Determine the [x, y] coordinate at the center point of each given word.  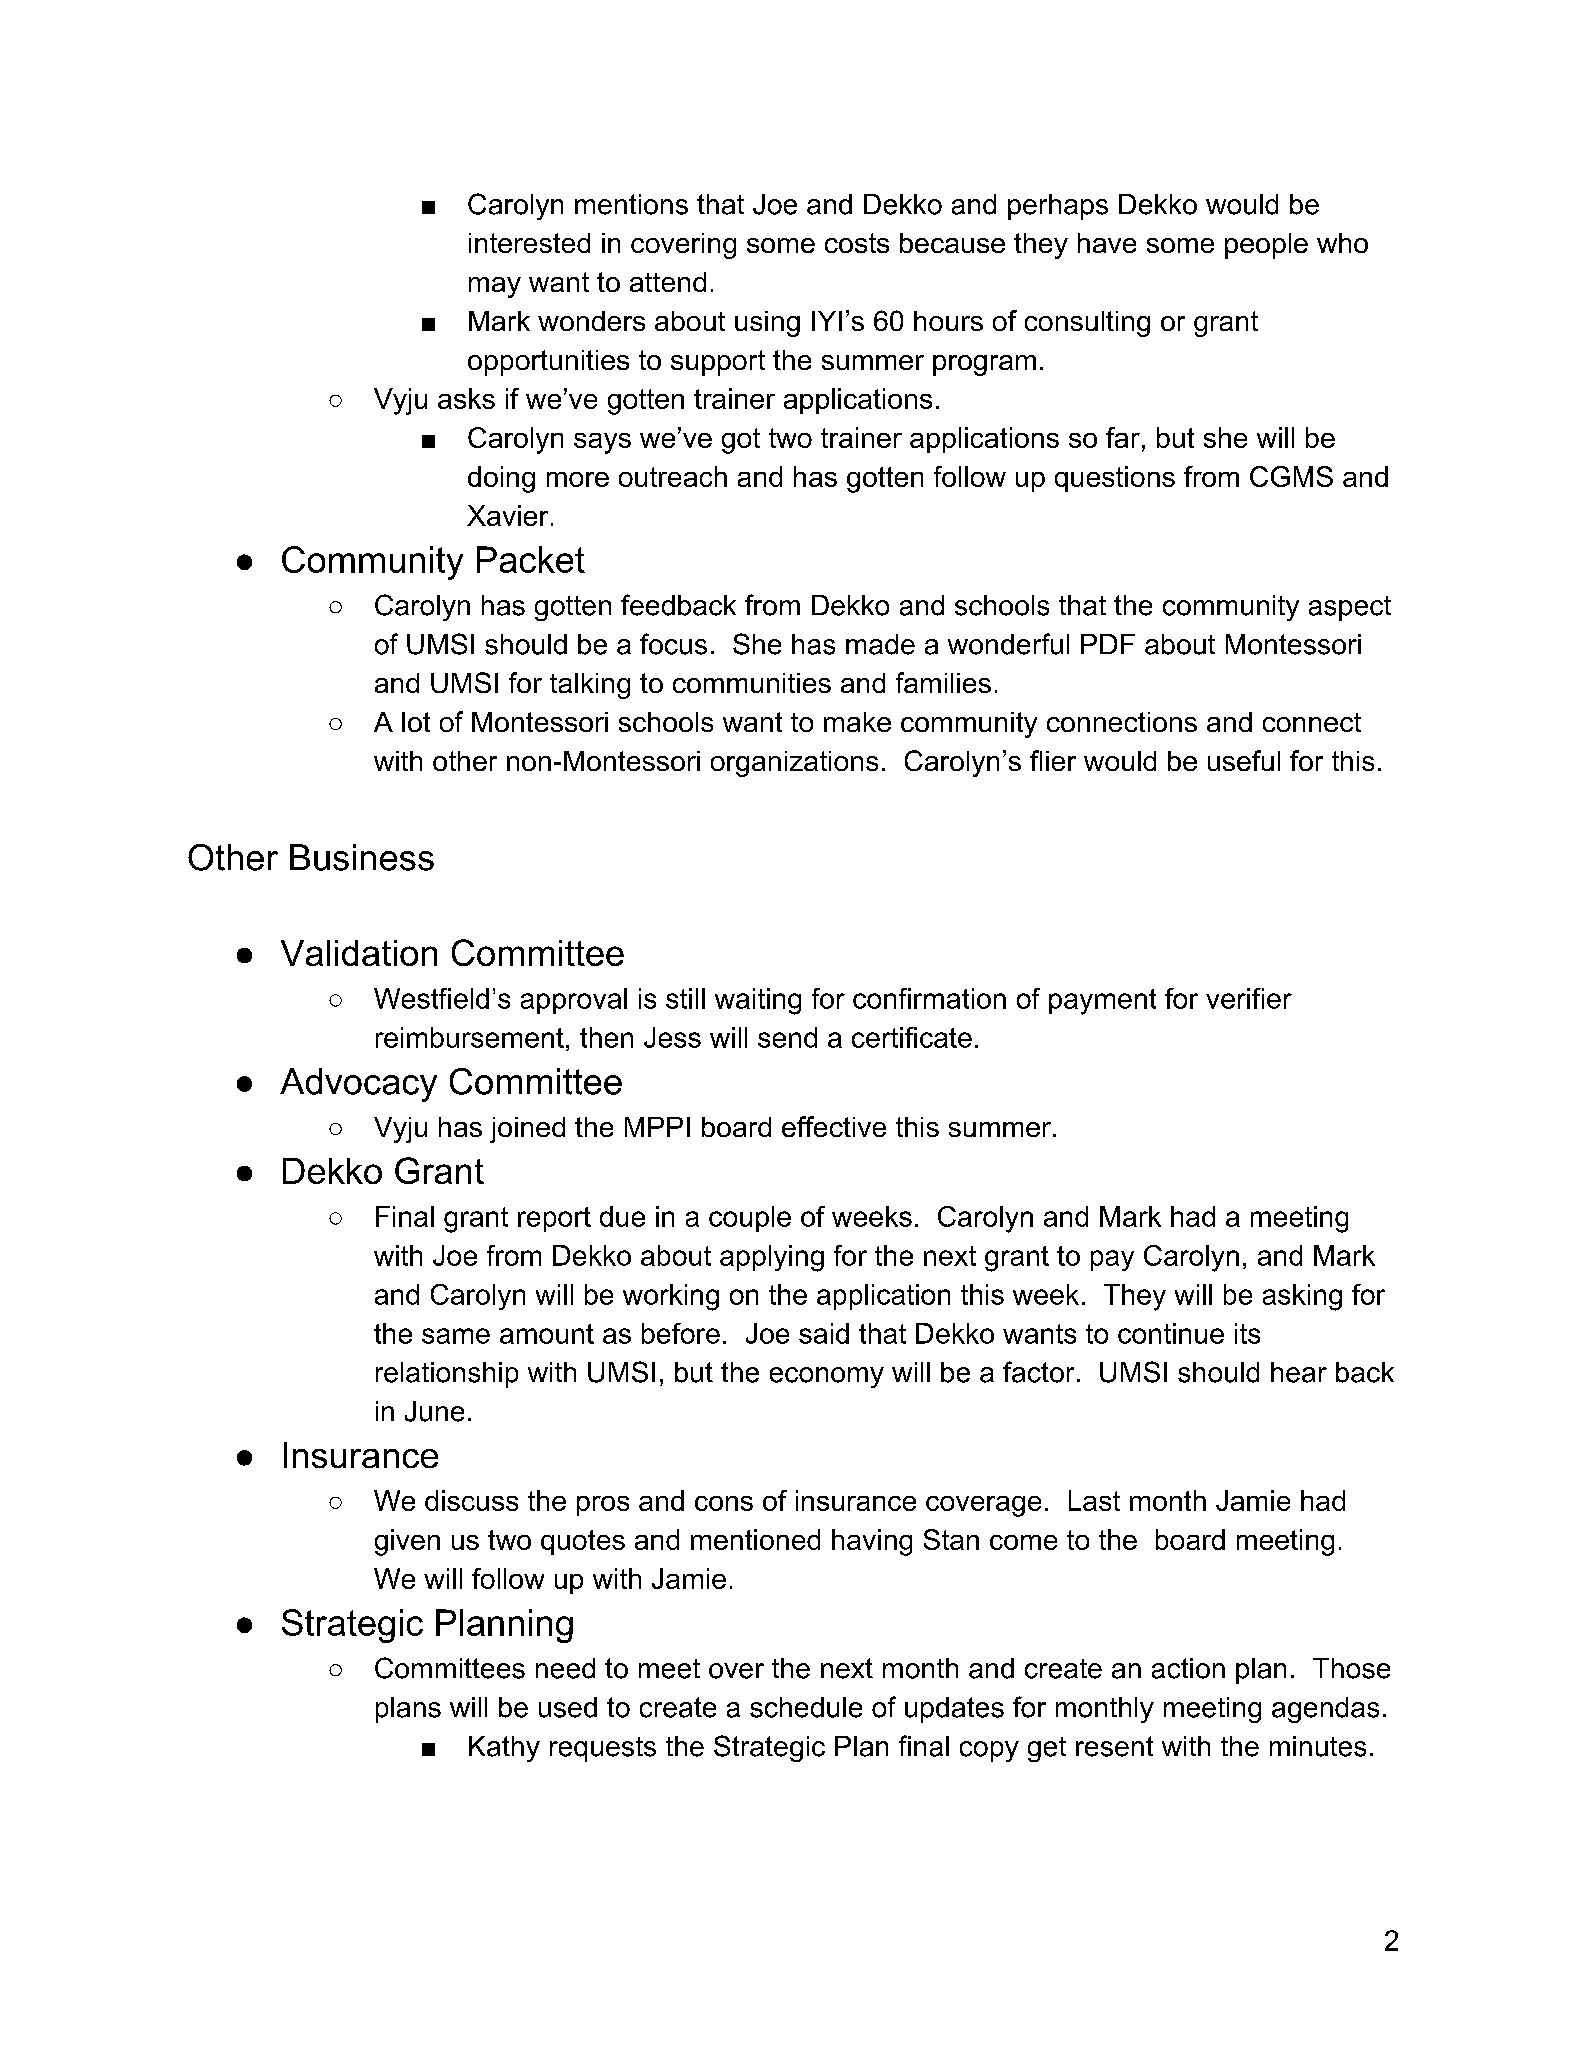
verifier [1249, 998]
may [495, 287]
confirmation [929, 998]
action [1188, 1668]
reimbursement [470, 1037]
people [1266, 246]
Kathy [504, 1749]
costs [857, 243]
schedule [806, 1707]
